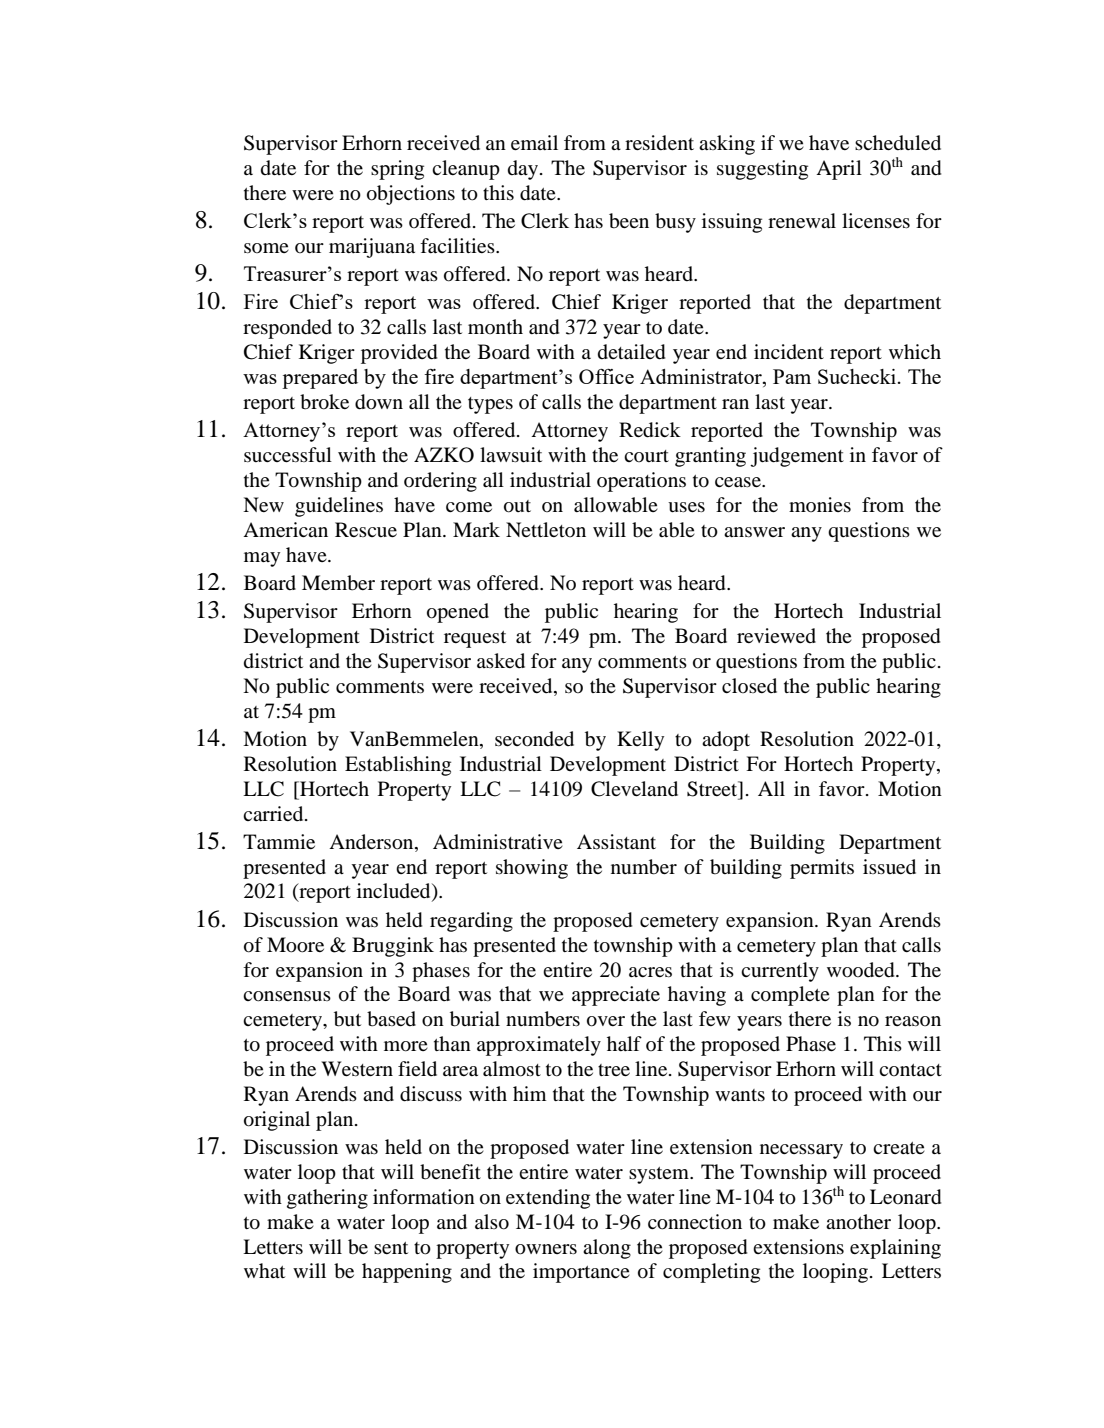  I want to click on April, so click(839, 170).
